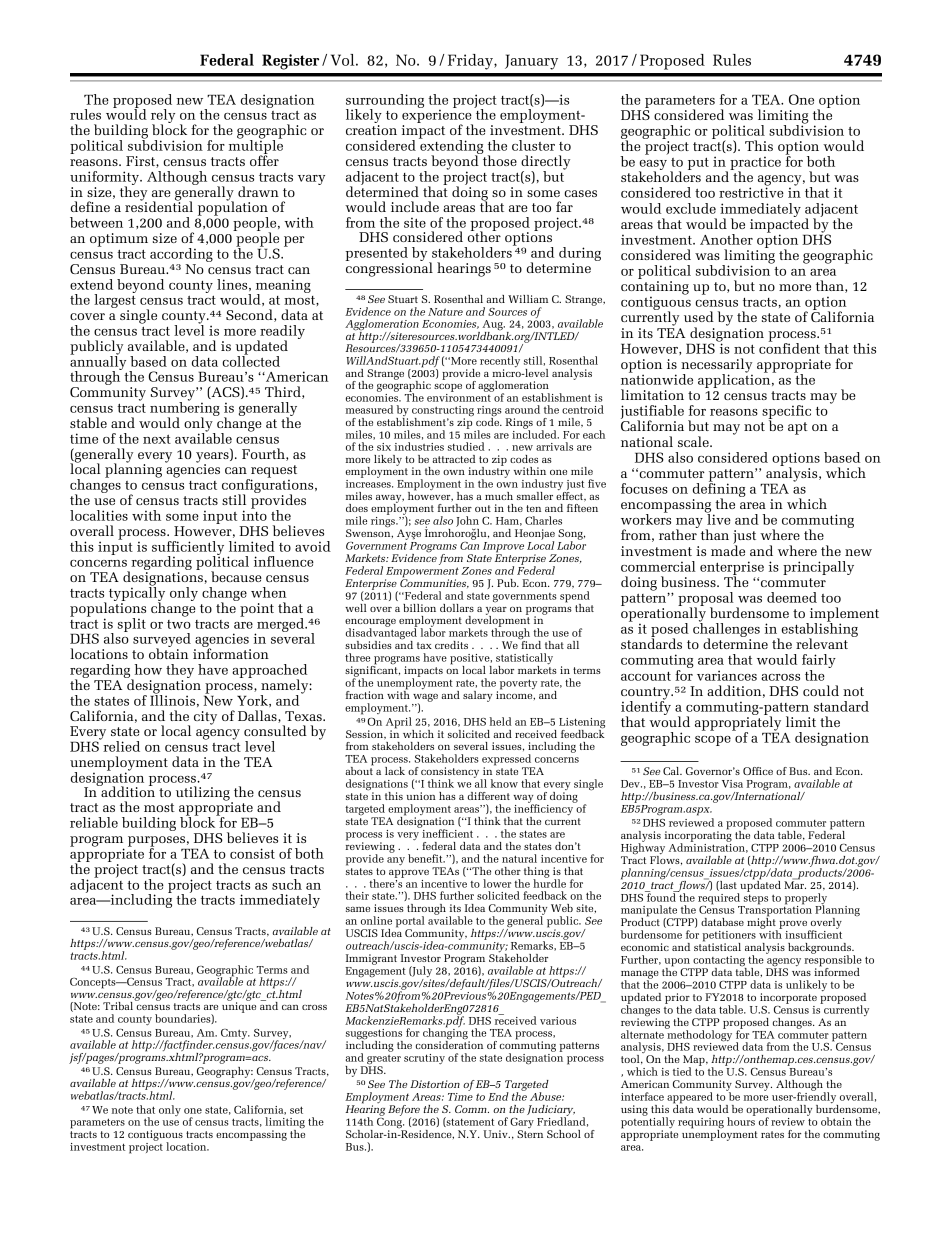 Image resolution: width=952 pixels, height=1233 pixels. What do you see at coordinates (437, 116) in the screenshot?
I see `experience` at bounding box center [437, 116].
